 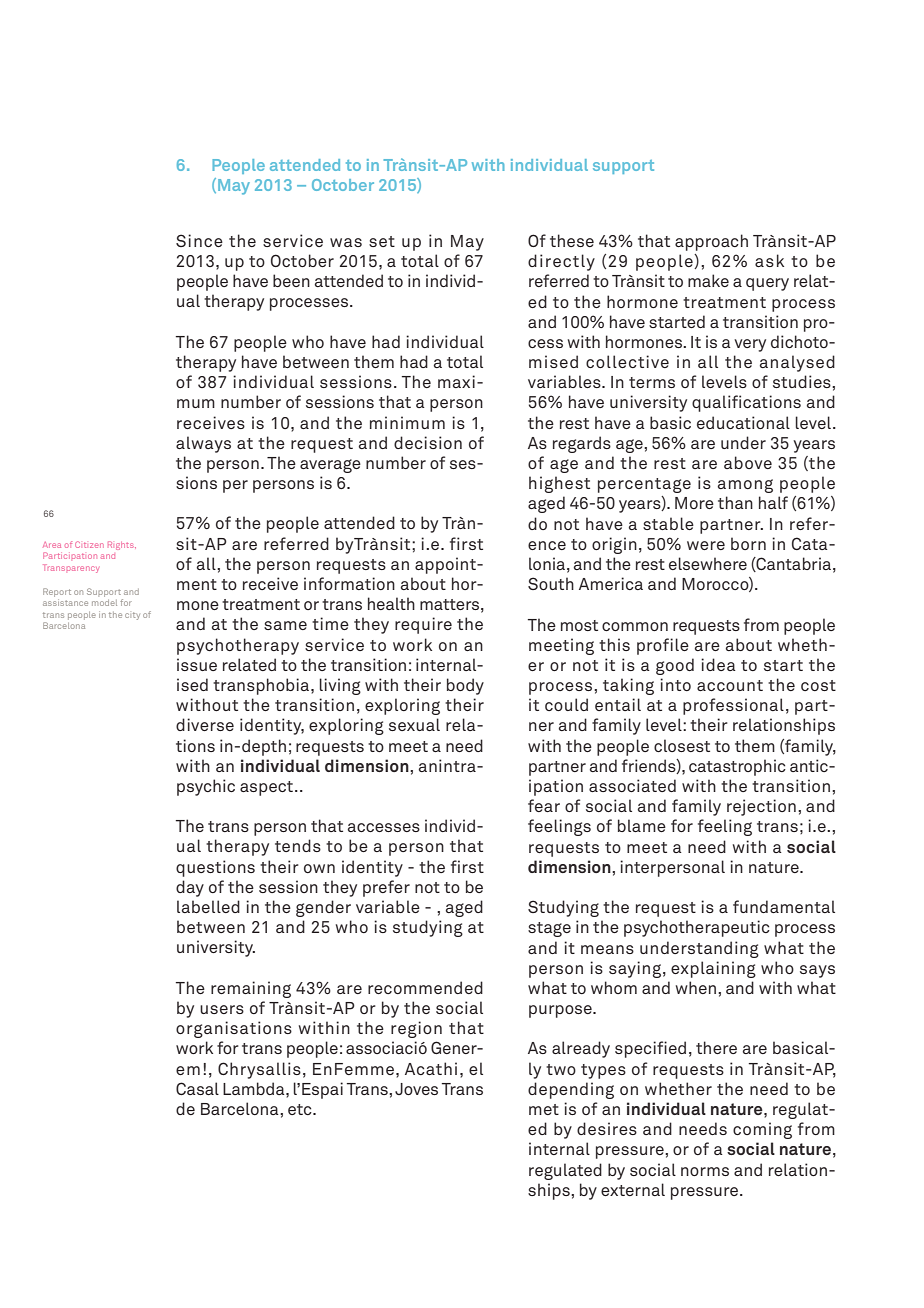 What do you see at coordinates (705, 1171) in the screenshot?
I see `norms` at bounding box center [705, 1171].
